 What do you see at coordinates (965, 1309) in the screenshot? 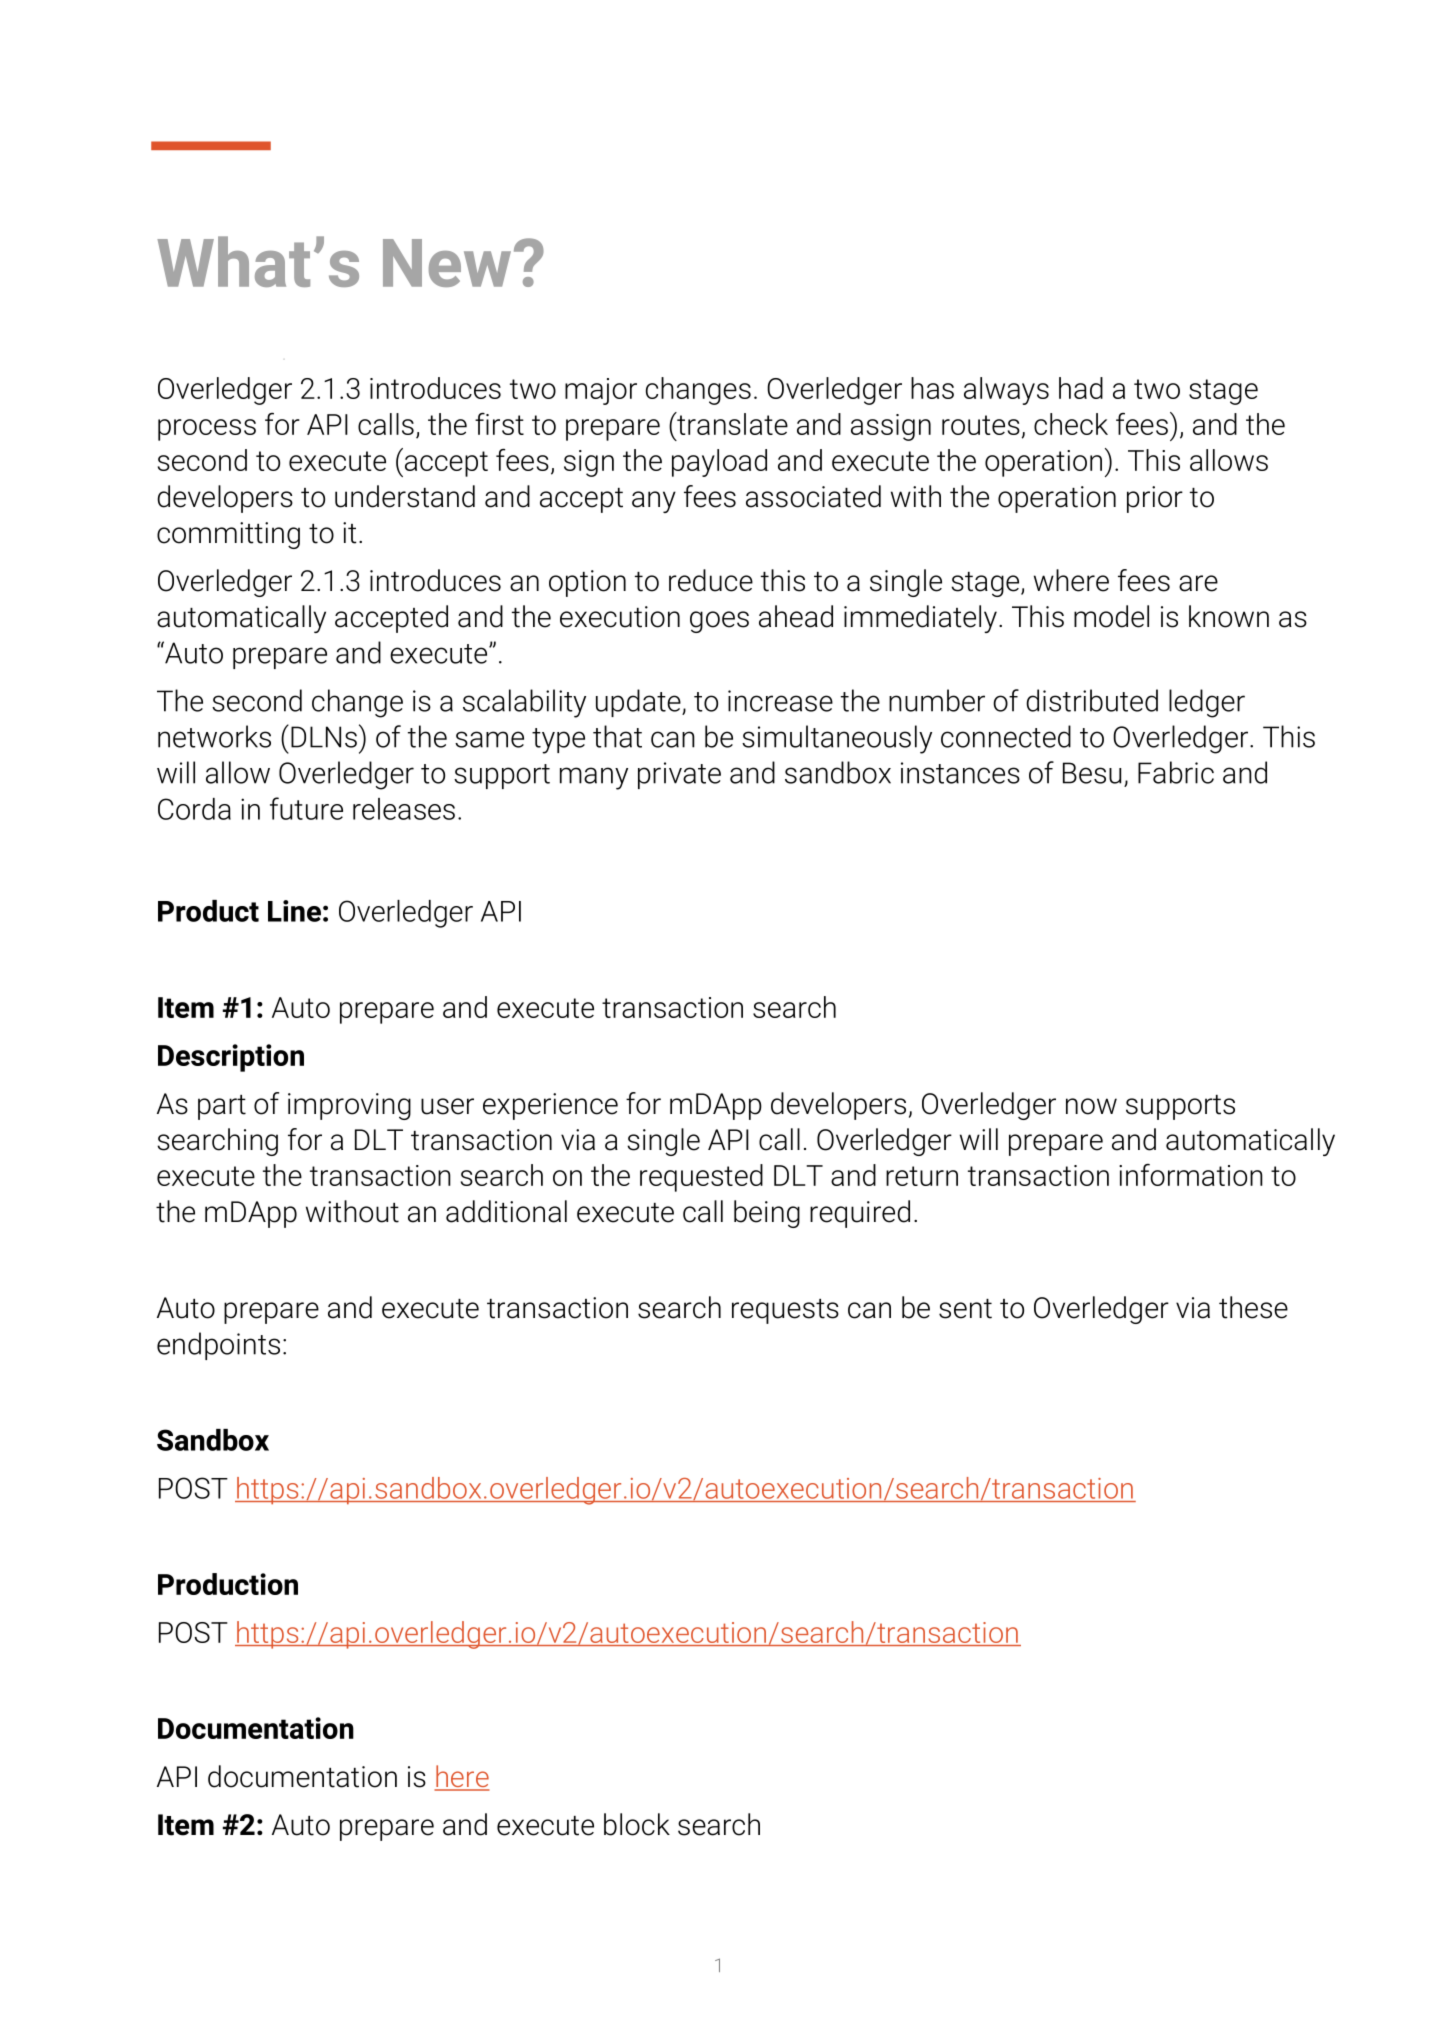
I see `sent` at bounding box center [965, 1309].
